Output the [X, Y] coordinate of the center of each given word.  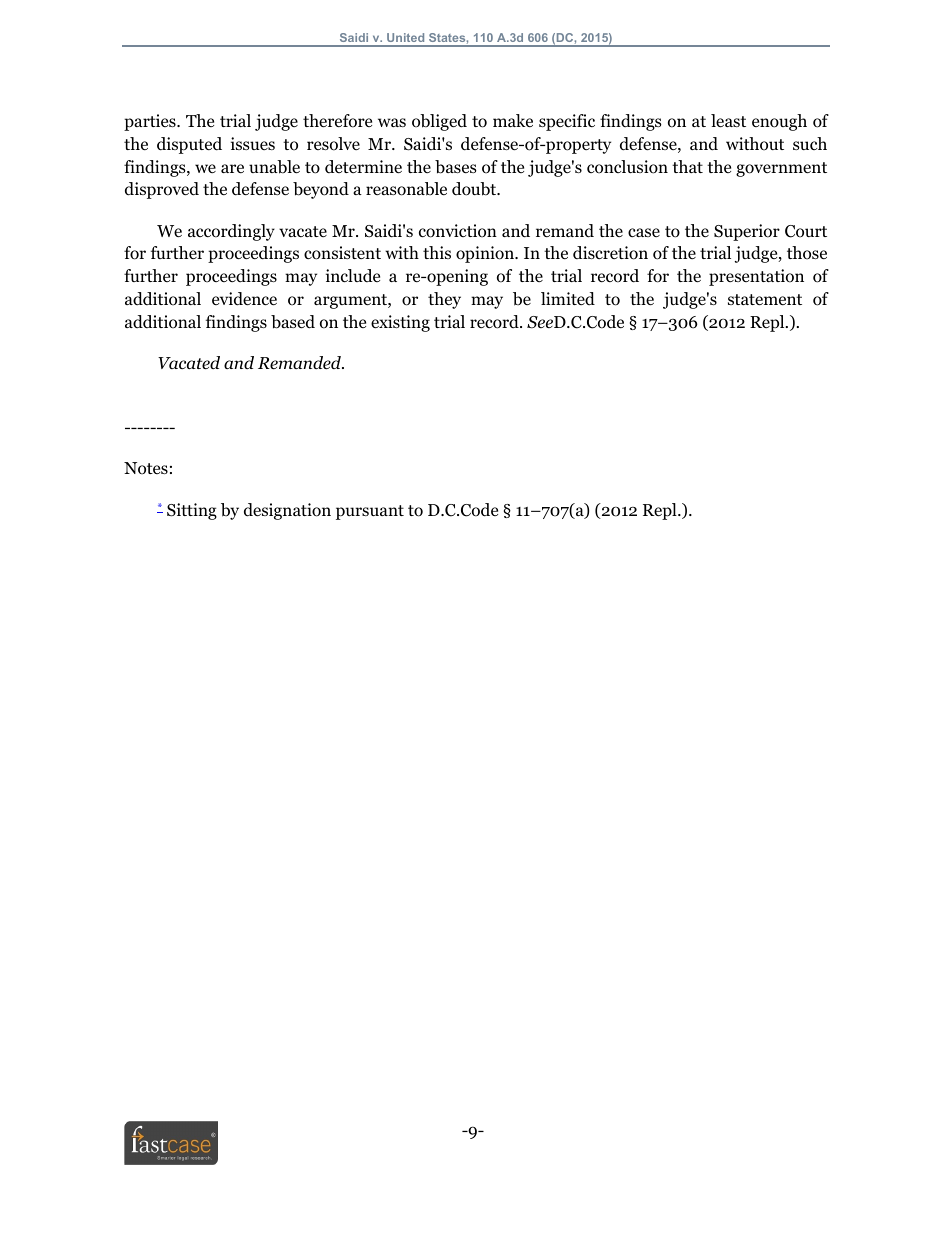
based [293, 322]
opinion [486, 254]
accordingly [231, 232]
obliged [439, 122]
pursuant [370, 512]
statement [765, 300]
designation [287, 511]
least [728, 121]
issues [253, 143]
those [807, 253]
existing [400, 323]
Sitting [192, 511]
